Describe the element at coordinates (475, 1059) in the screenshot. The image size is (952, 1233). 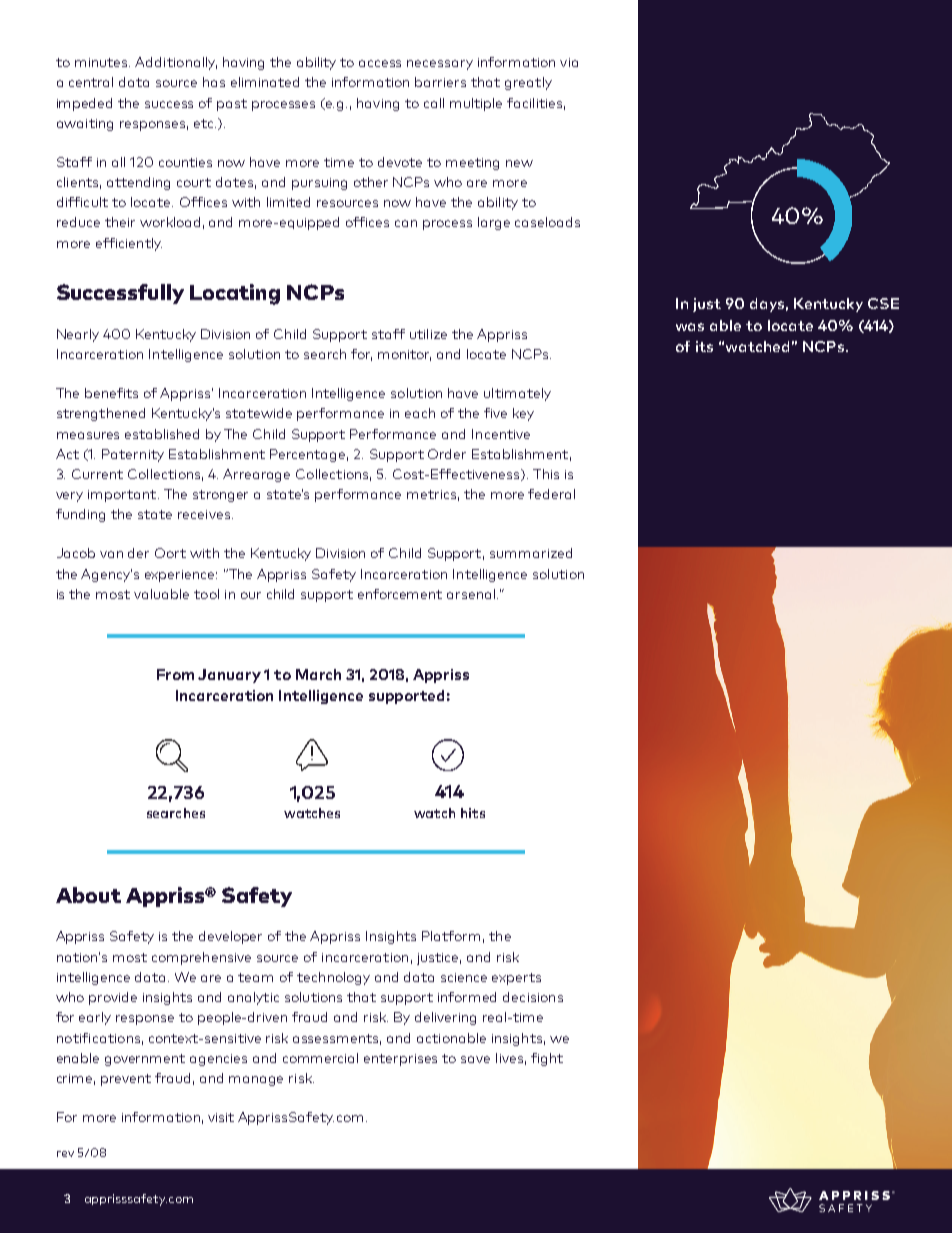
I see `save` at that location.
